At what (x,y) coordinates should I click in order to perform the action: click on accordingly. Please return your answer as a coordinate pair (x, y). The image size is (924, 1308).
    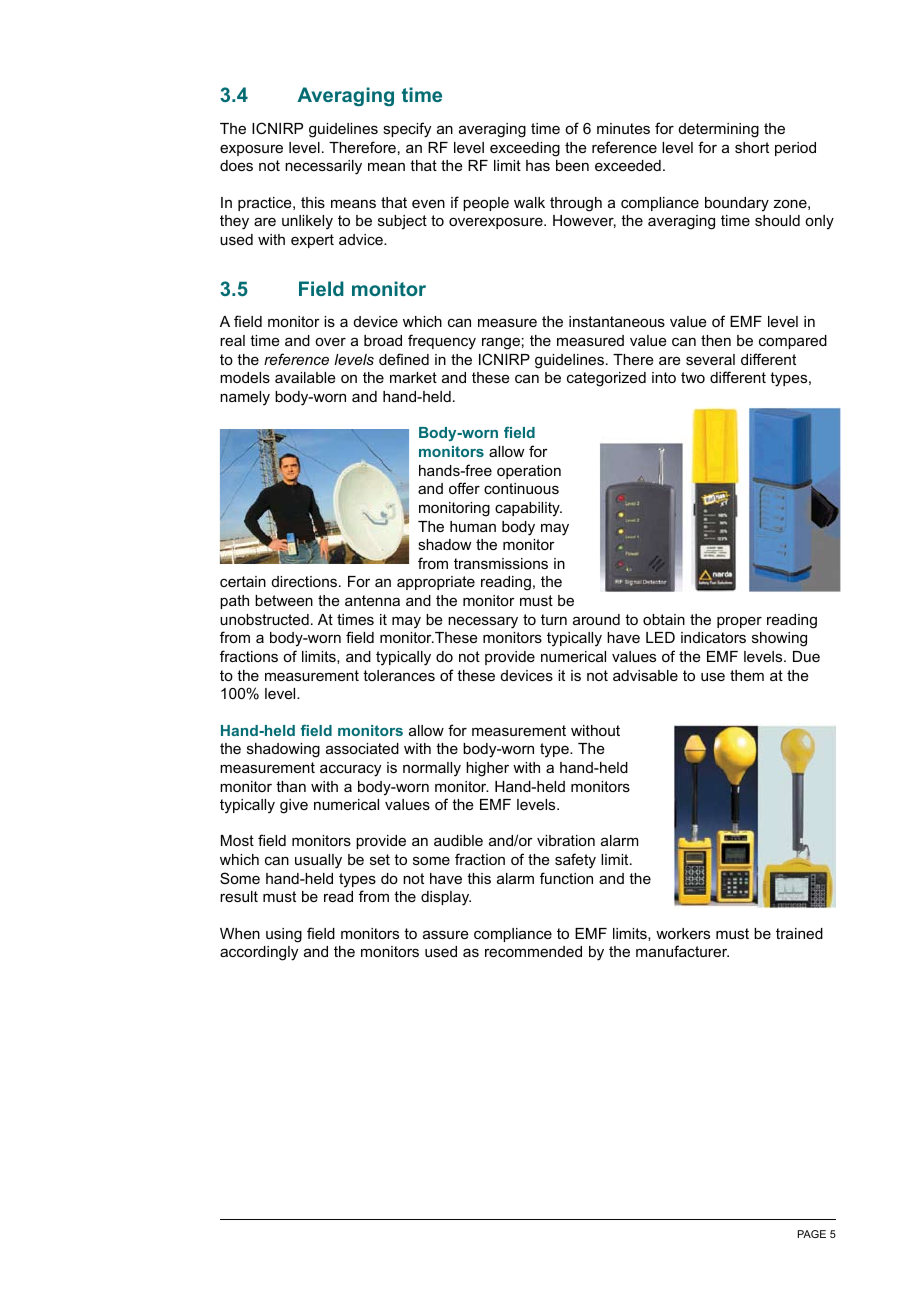
    Looking at the image, I should click on (259, 953).
